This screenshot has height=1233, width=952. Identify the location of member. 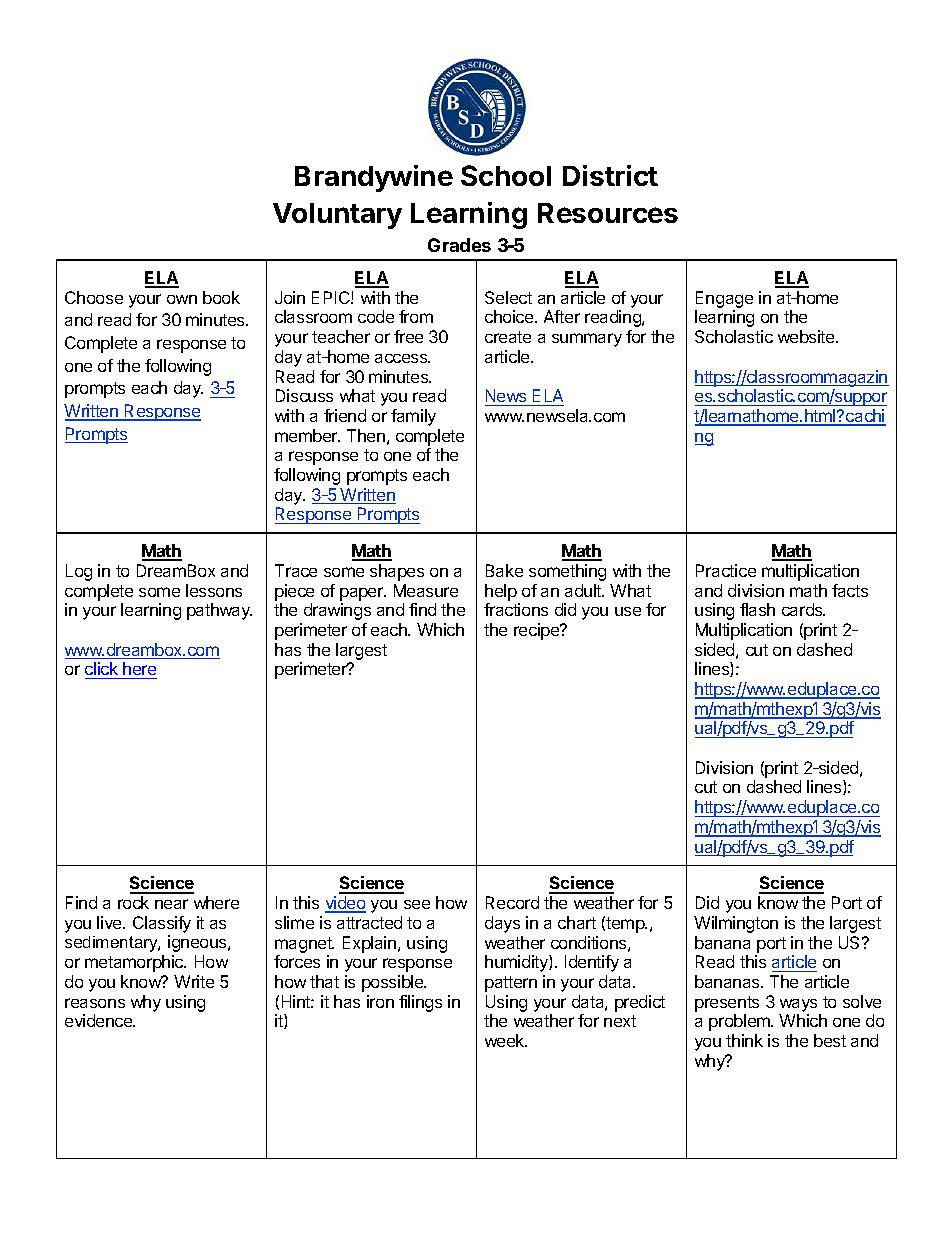
(307, 435).
